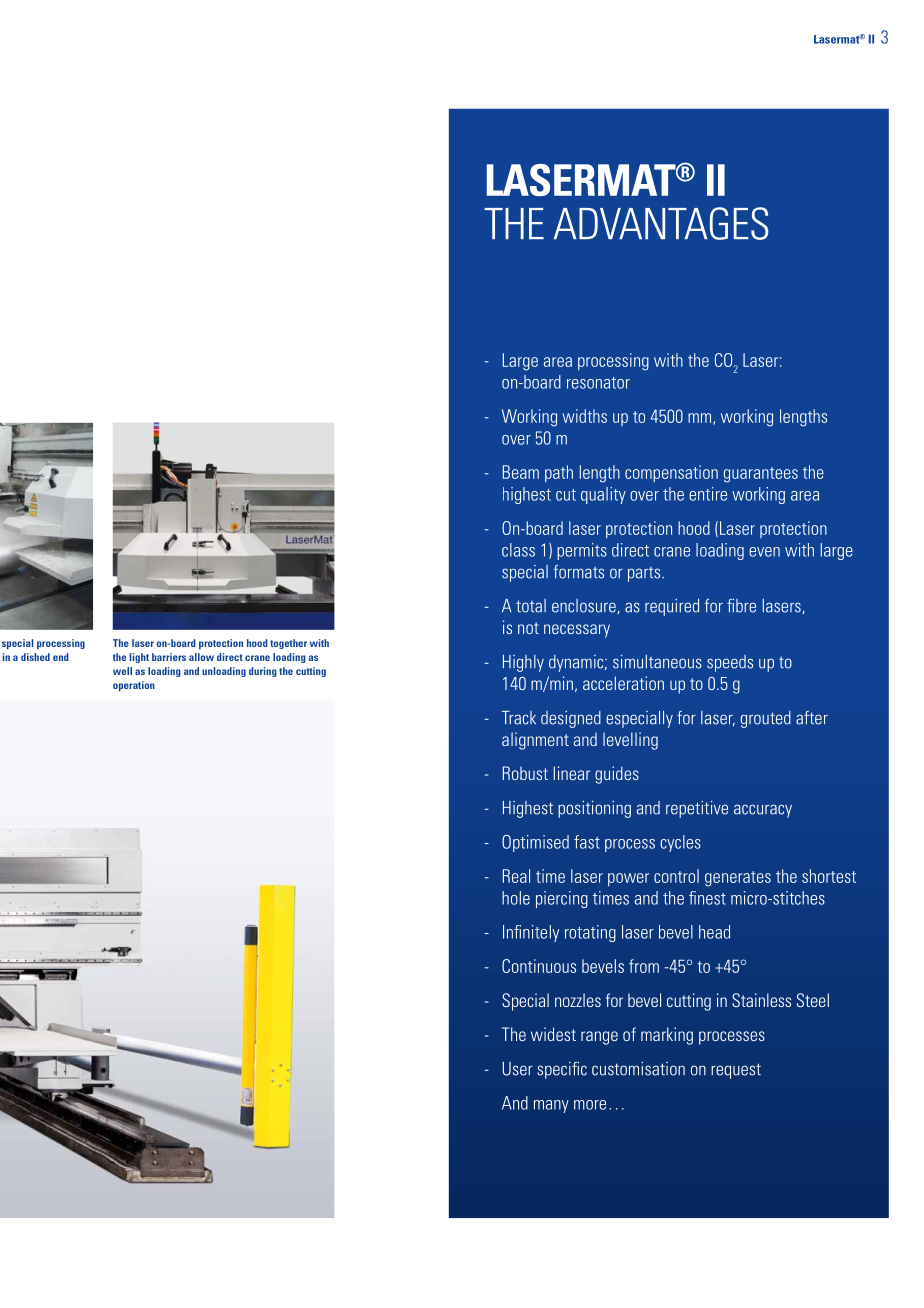 This page has width=924, height=1308. What do you see at coordinates (528, 628) in the page?
I see `not` at bounding box center [528, 628].
